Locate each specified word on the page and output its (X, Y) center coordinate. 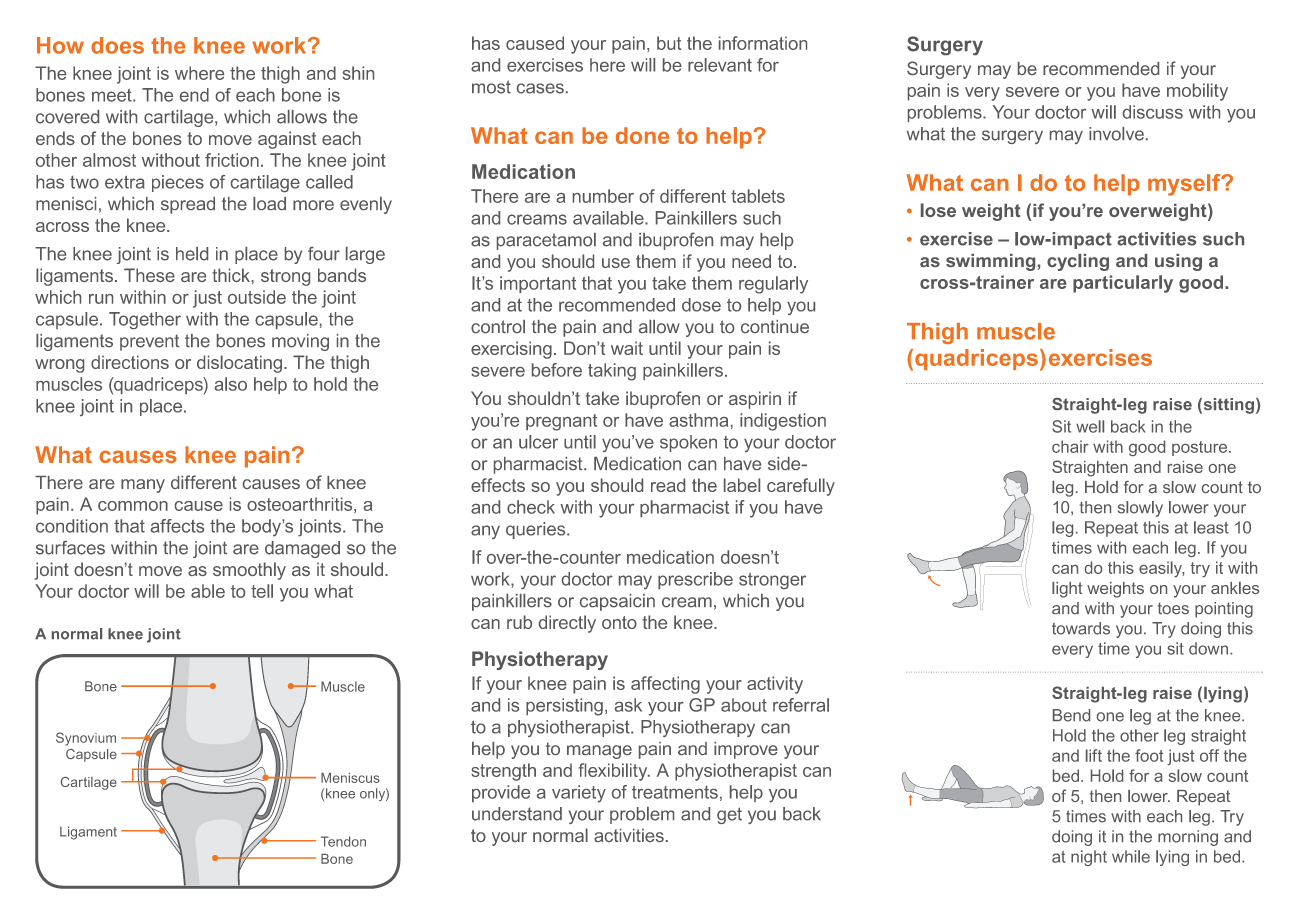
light (1067, 590)
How (60, 45)
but (669, 43)
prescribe (695, 580)
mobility (1197, 92)
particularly (1123, 284)
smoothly (249, 571)
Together (145, 320)
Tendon (343, 841)
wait (627, 348)
